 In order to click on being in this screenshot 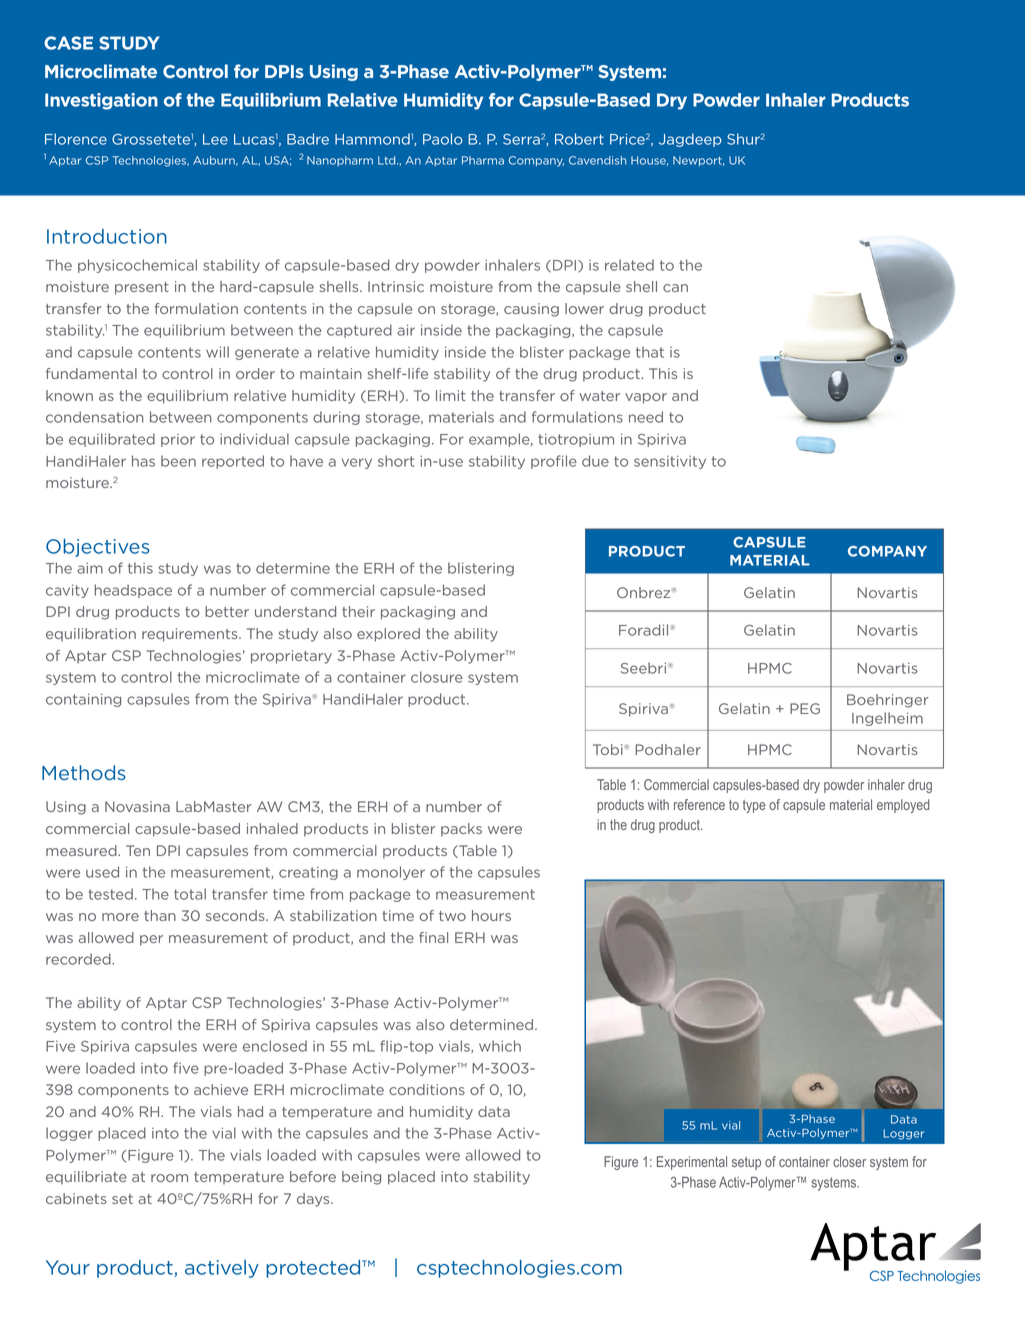, I will do `click(361, 1178)`.
